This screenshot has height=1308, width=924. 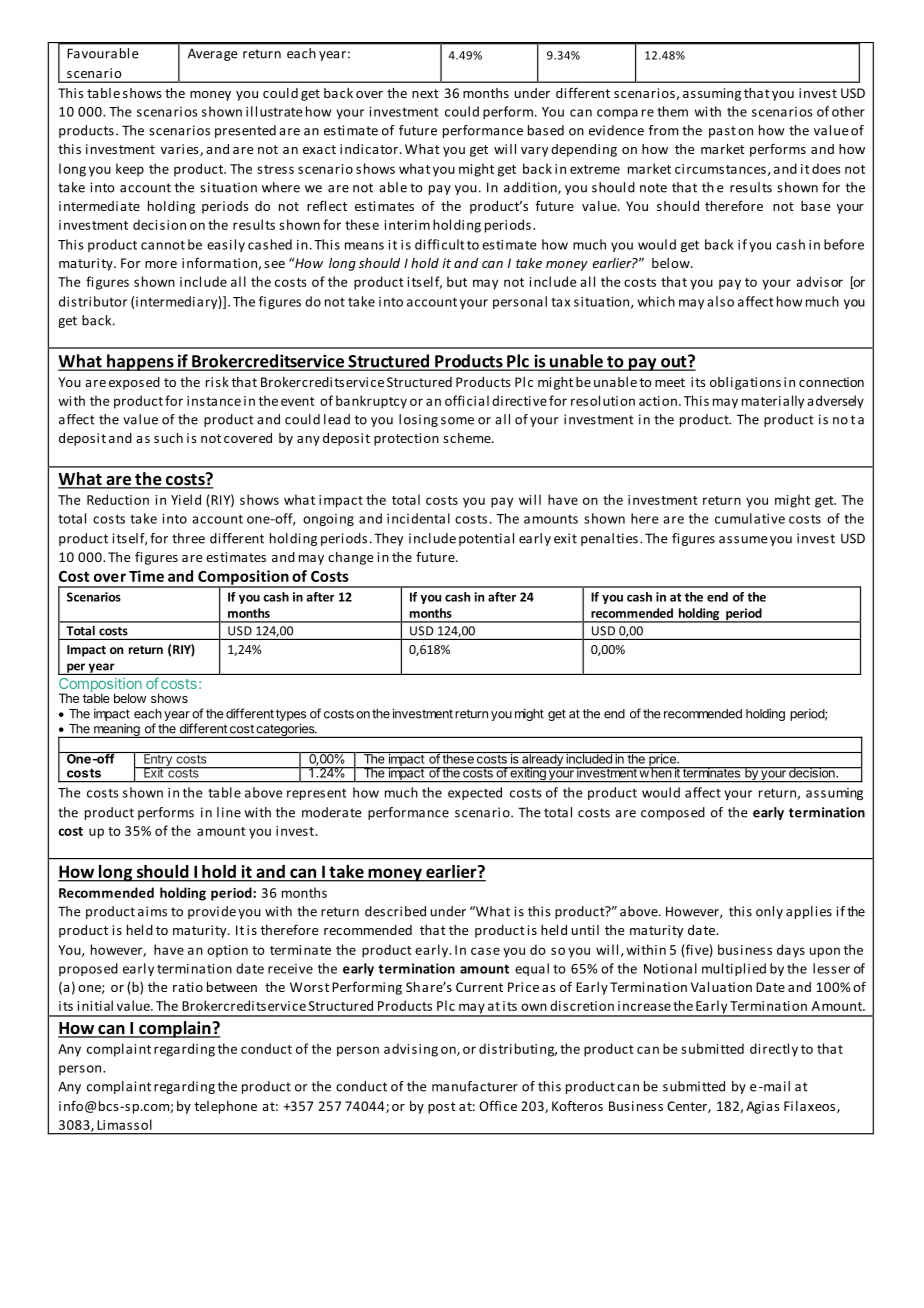 What do you see at coordinates (722, 132) in the screenshot?
I see `past` at bounding box center [722, 132].
